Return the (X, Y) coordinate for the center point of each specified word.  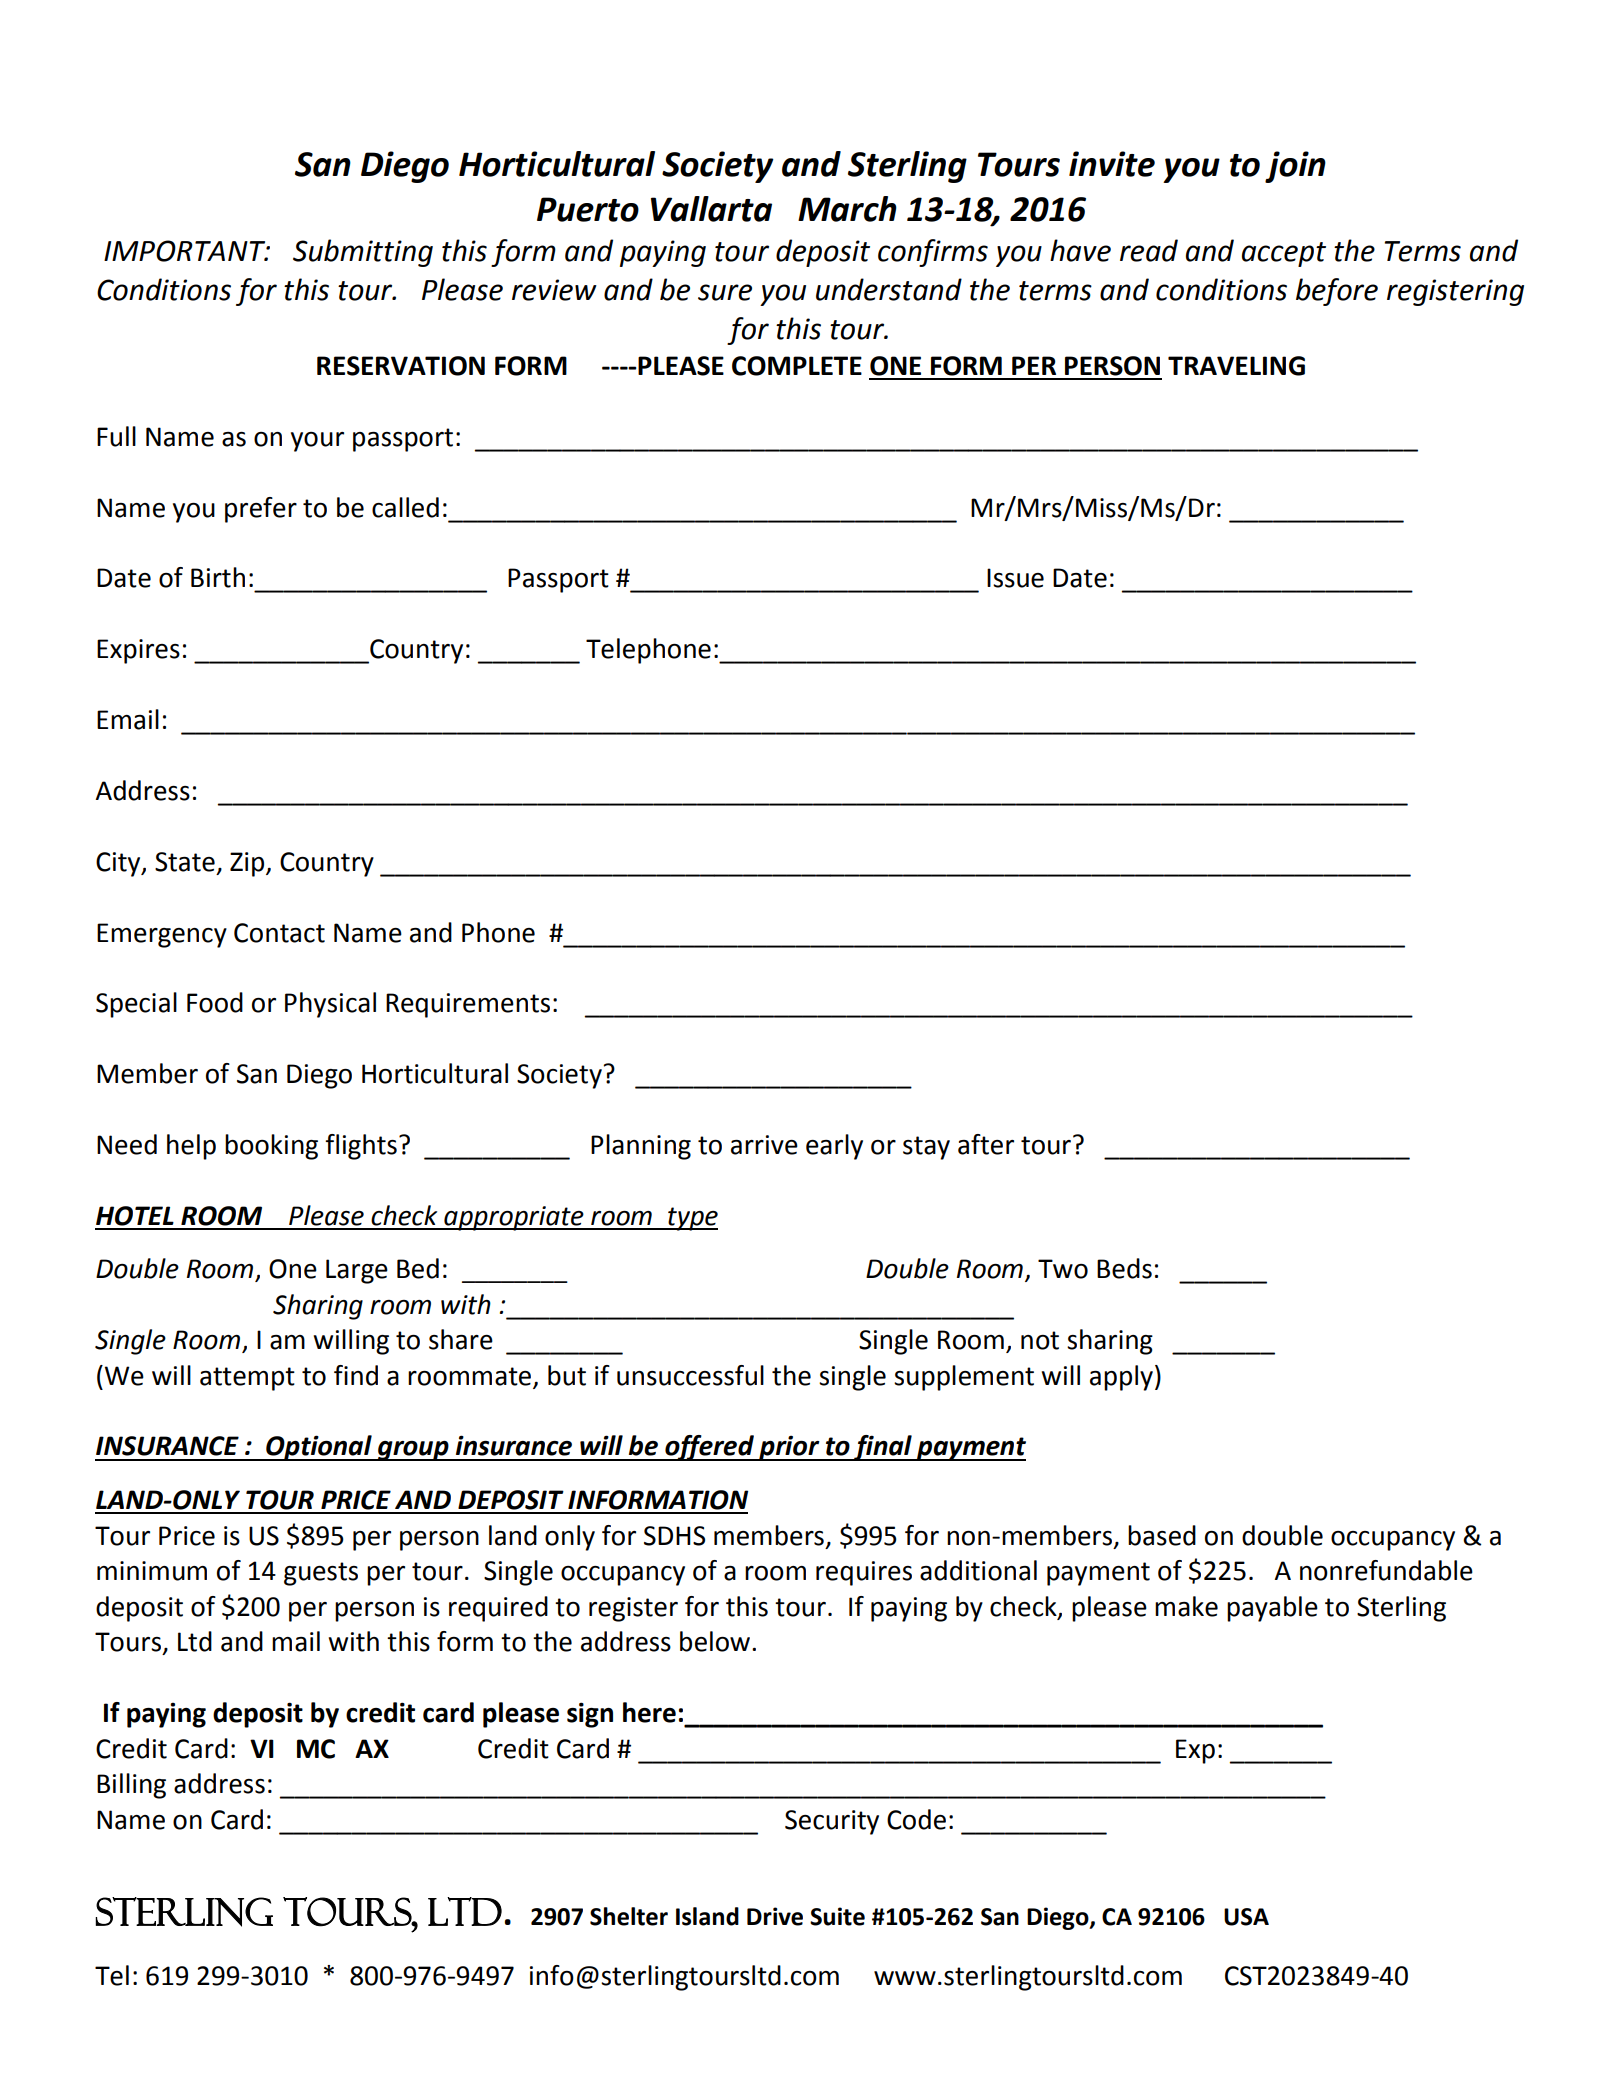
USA (1246, 1917)
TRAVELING (1236, 366)
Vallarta (711, 209)
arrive (764, 1145)
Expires (138, 651)
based (1162, 1535)
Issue (1015, 578)
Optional (319, 1448)
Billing (131, 1786)
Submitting (363, 253)
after (986, 1144)
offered (709, 1448)
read (1149, 250)
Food (215, 1002)
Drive (775, 1916)
